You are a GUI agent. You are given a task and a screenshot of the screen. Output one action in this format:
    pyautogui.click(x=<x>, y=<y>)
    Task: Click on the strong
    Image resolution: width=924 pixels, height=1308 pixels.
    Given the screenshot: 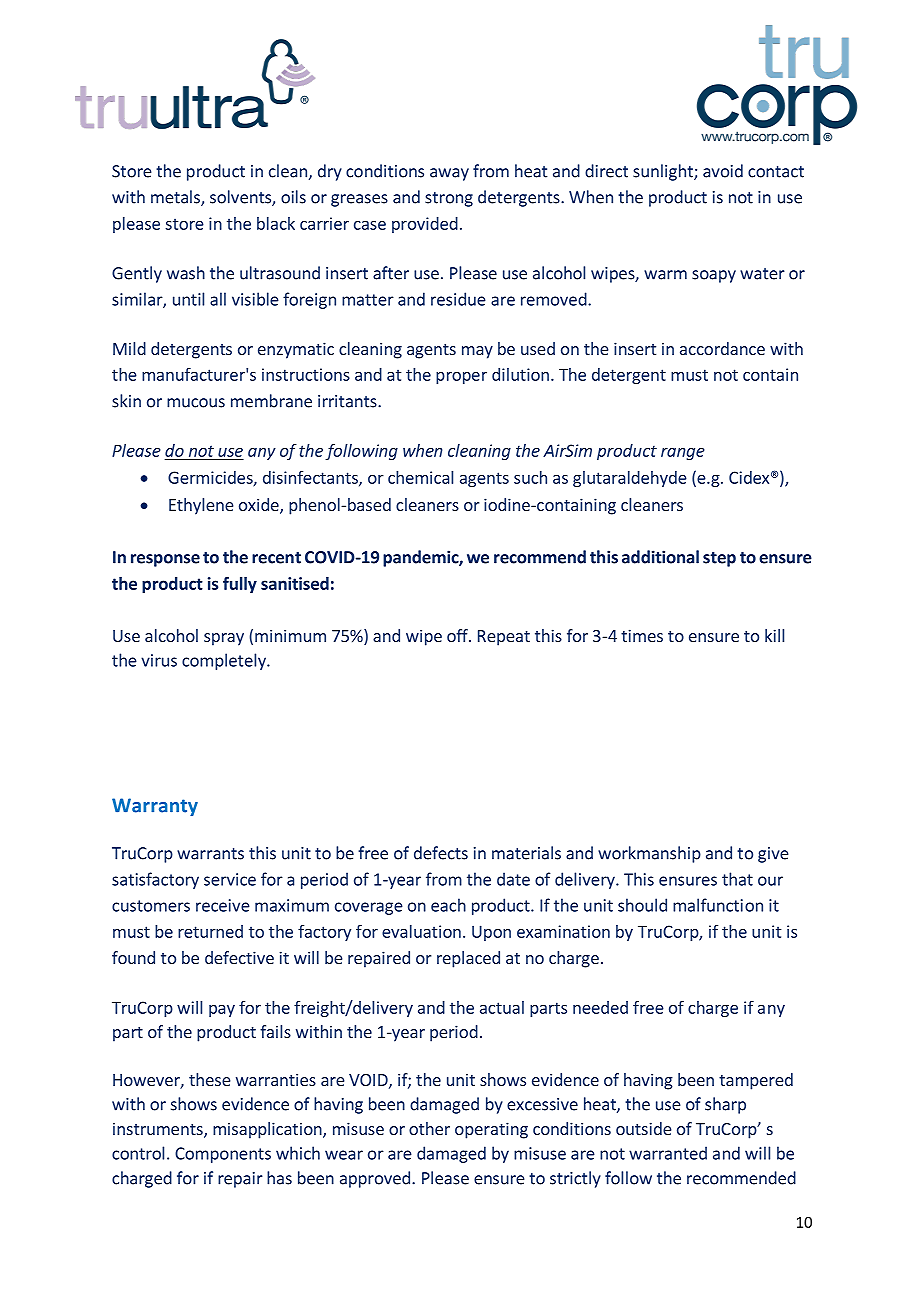 What is the action you would take?
    pyautogui.click(x=449, y=199)
